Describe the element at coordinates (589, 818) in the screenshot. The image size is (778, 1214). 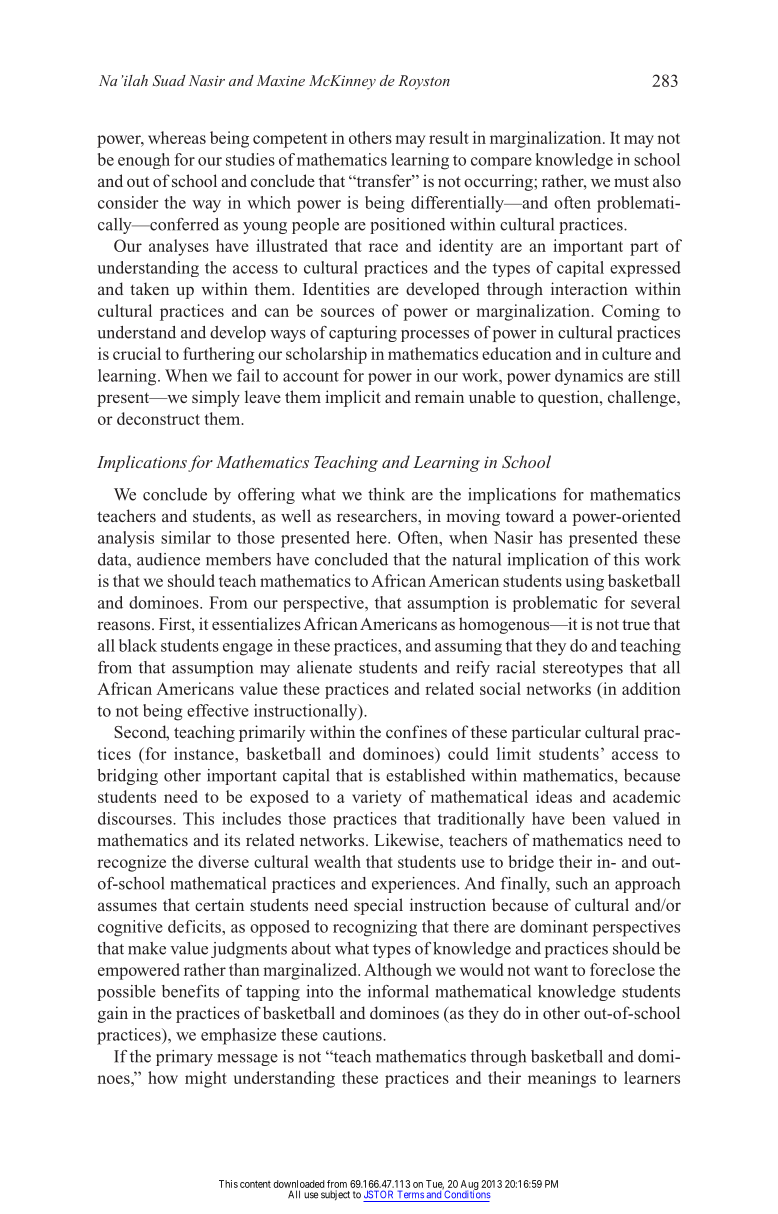
I see `been` at that location.
